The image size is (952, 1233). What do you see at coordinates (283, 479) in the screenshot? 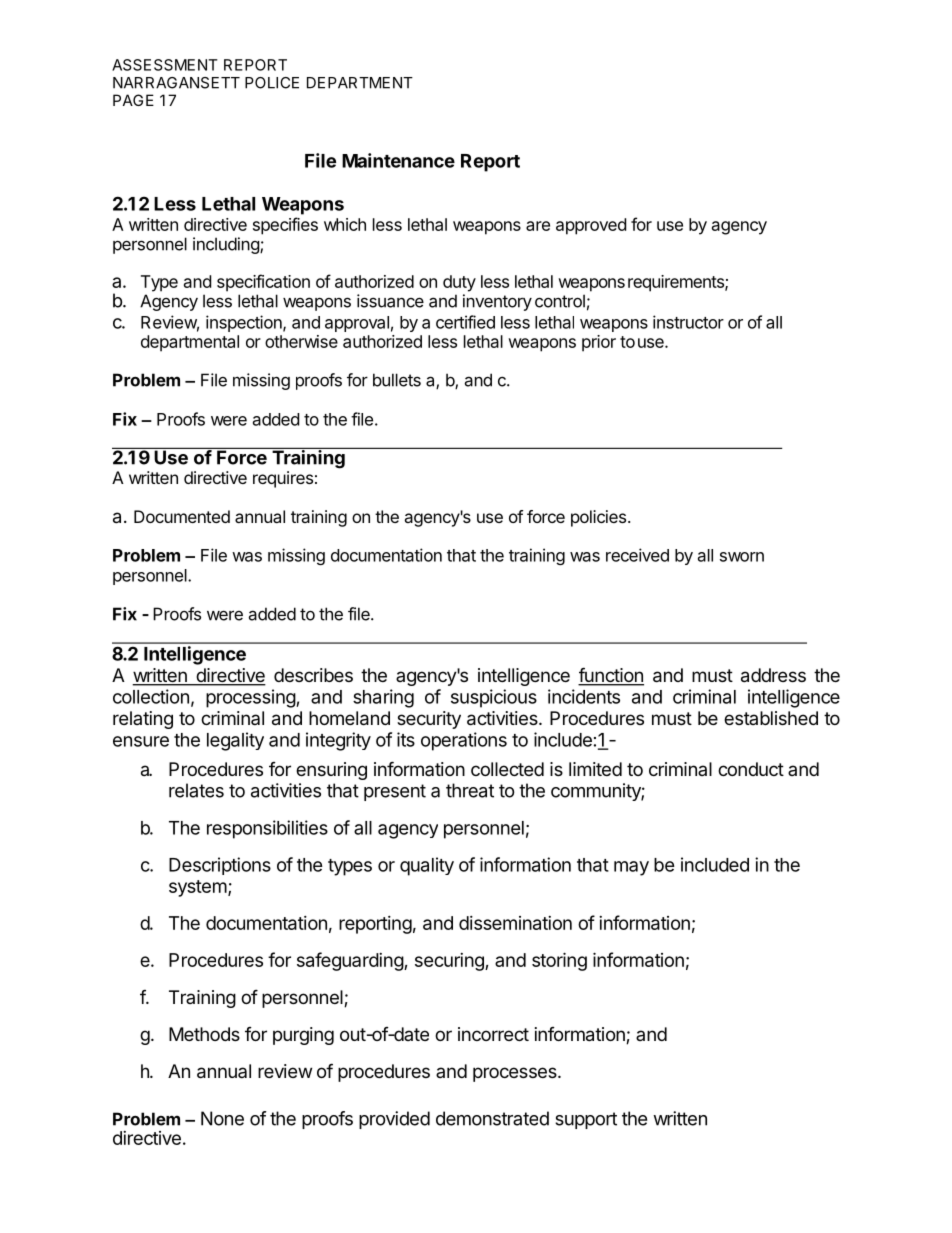
I see `requires` at bounding box center [283, 479].
